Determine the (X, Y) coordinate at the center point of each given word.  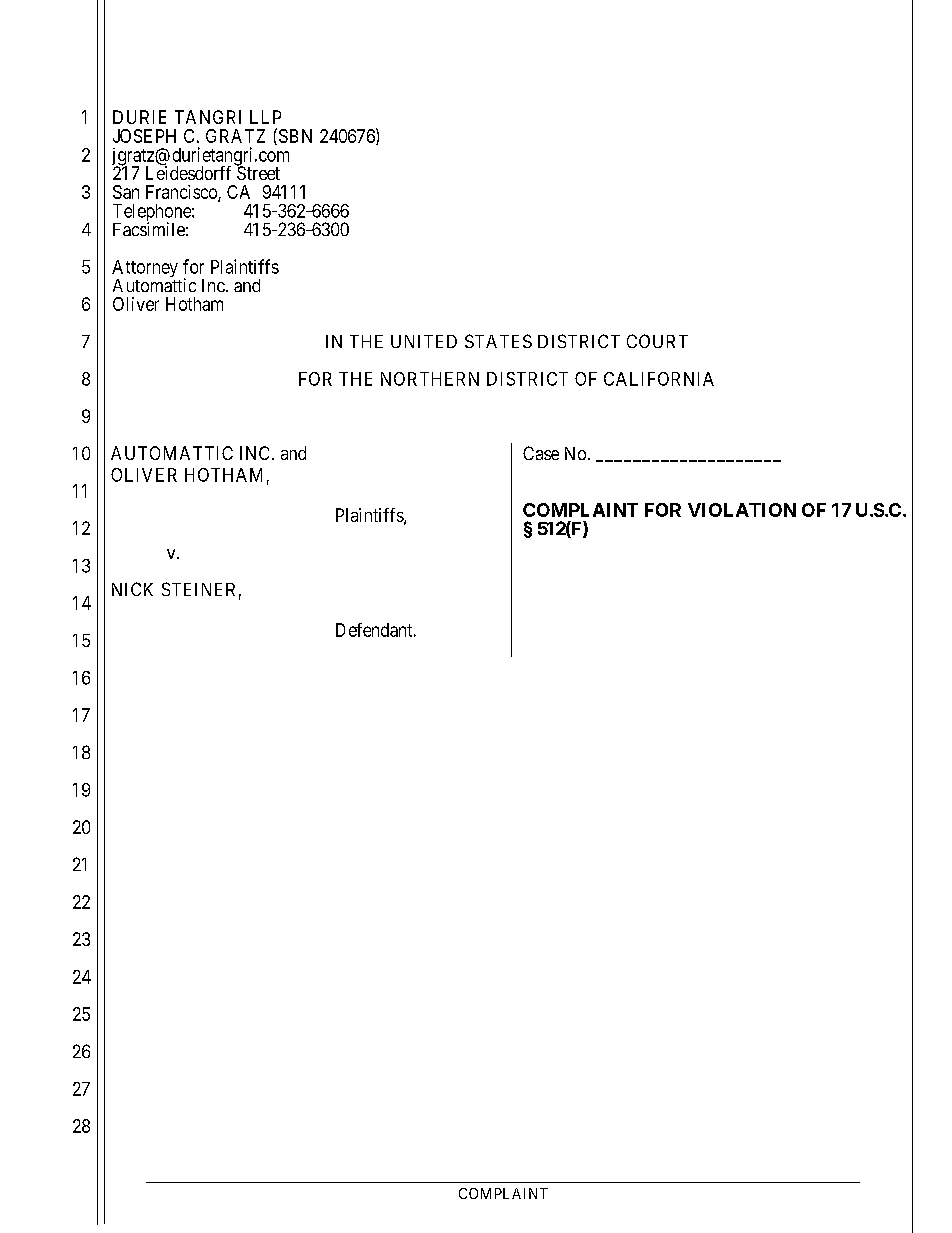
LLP (265, 117)
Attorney (145, 270)
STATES (498, 341)
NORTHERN (430, 379)
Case (541, 453)
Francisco (182, 193)
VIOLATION (742, 510)
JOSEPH (144, 136)
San (126, 192)
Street (258, 172)
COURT (657, 341)
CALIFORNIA (659, 379)
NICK (132, 589)
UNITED (424, 341)
